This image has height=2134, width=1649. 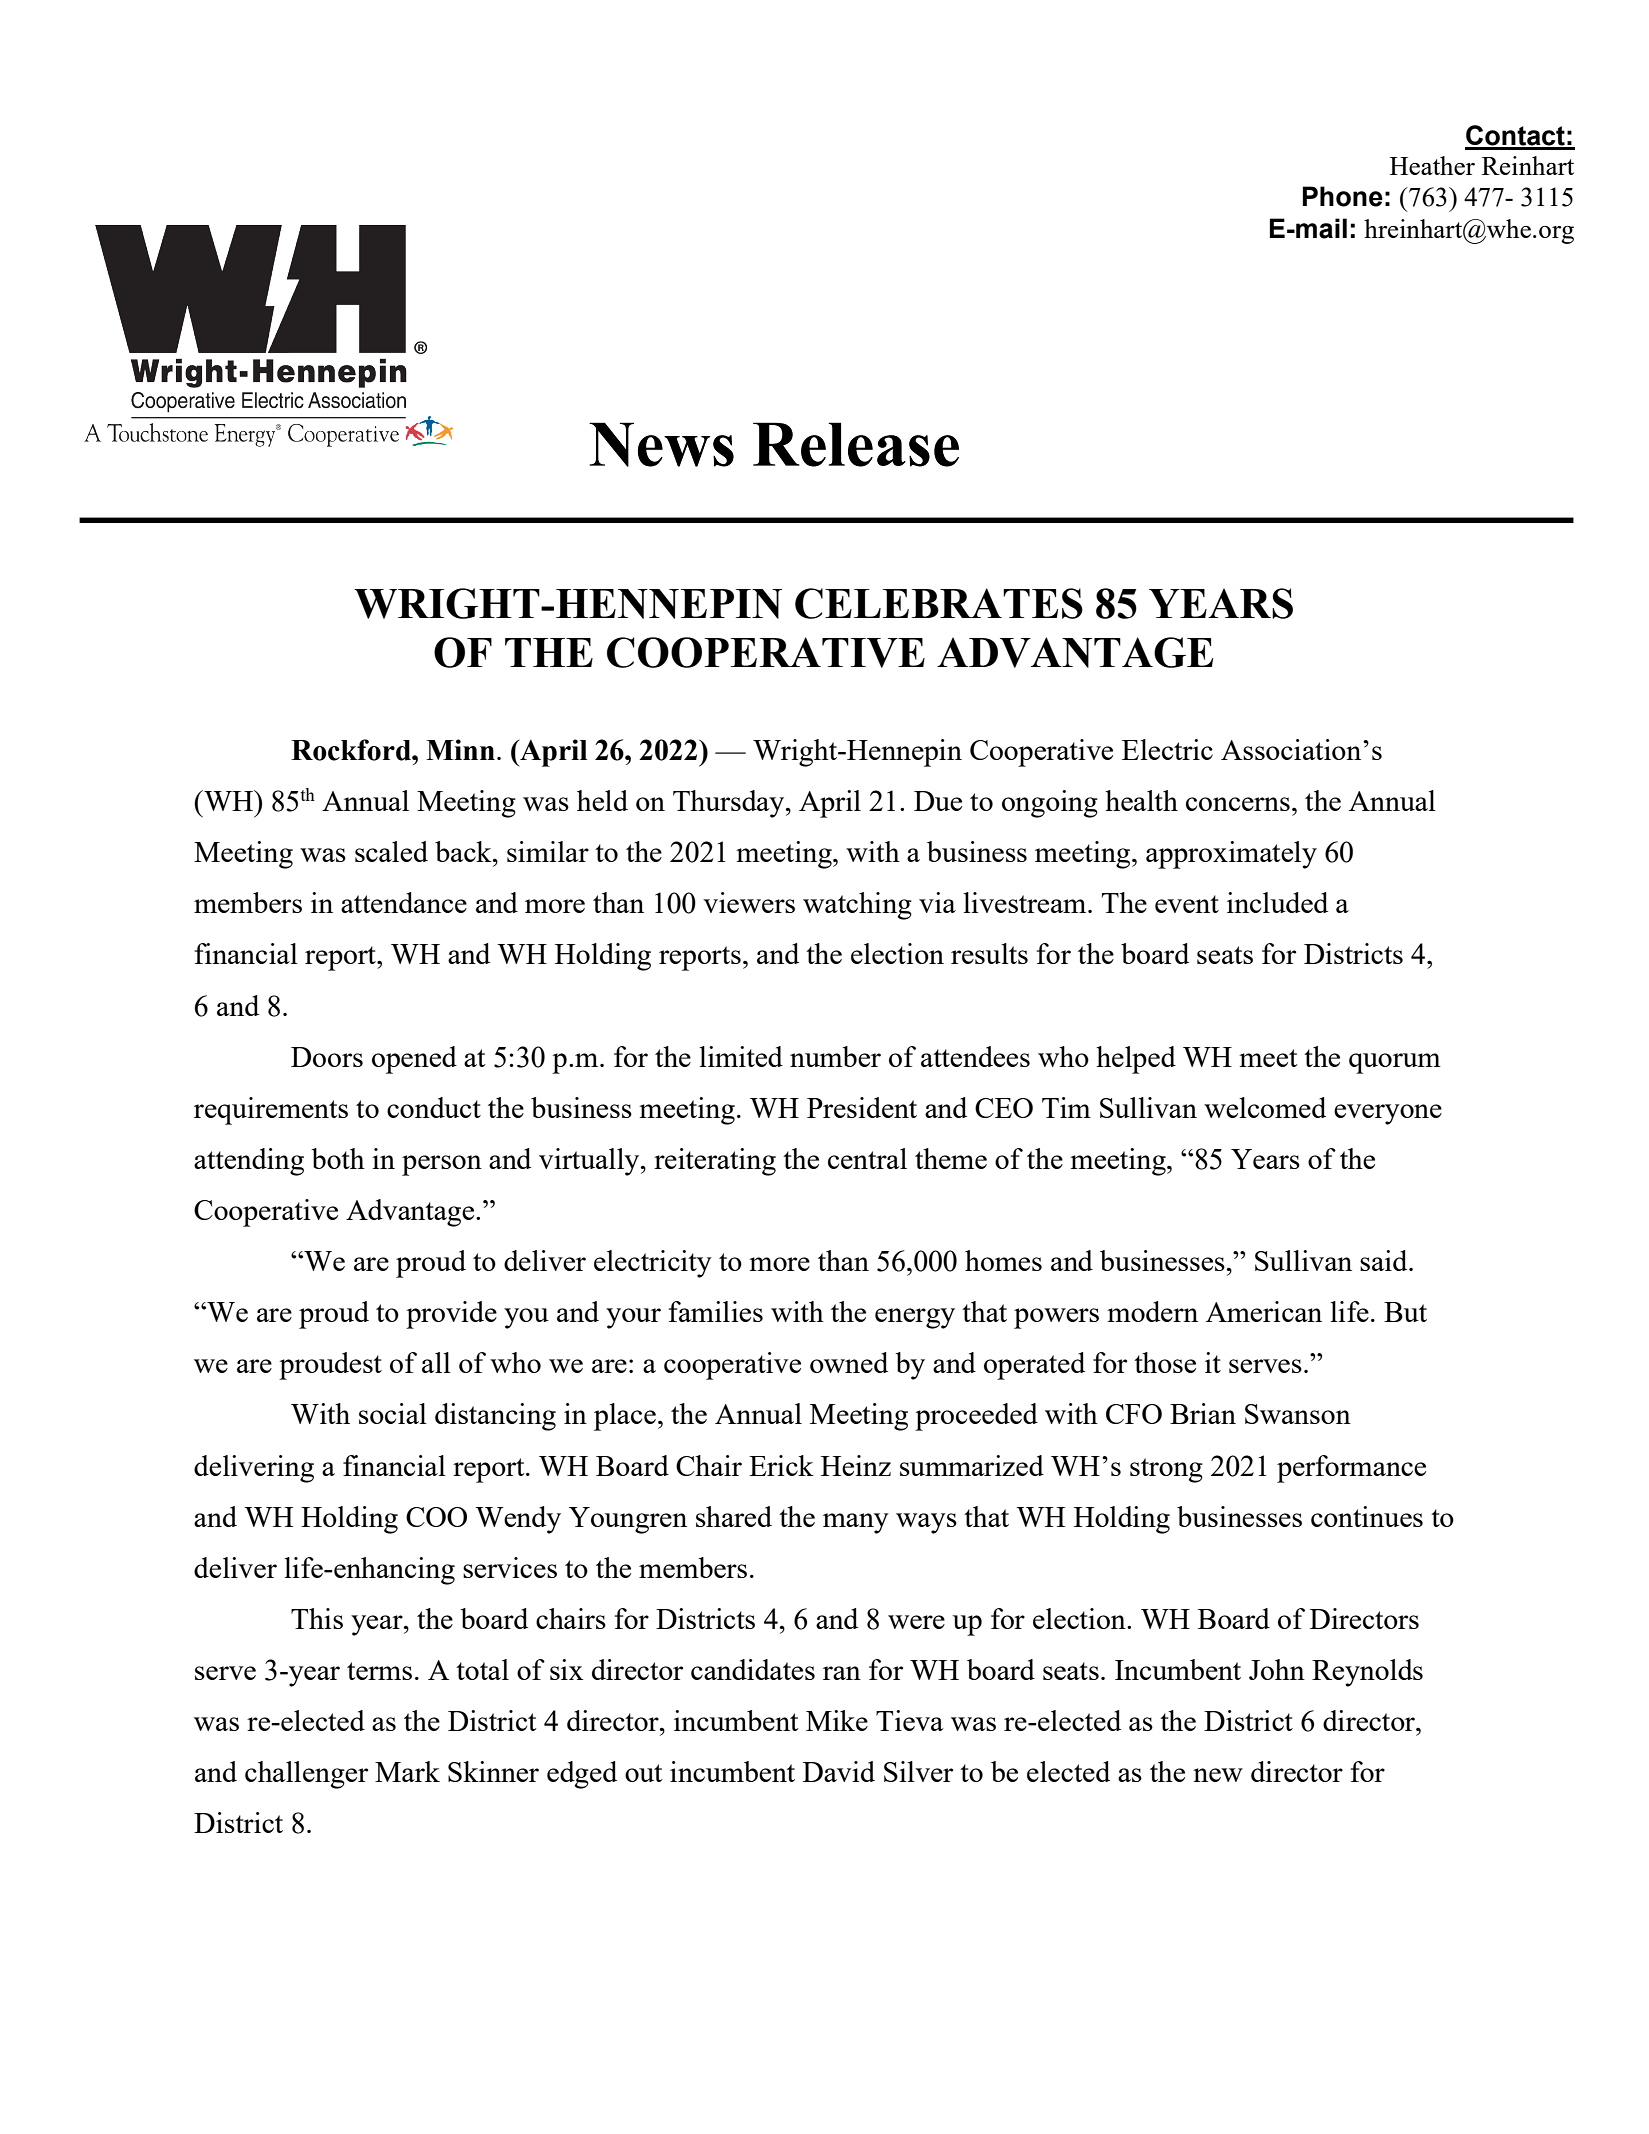 What do you see at coordinates (1238, 804) in the image?
I see `concerns` at bounding box center [1238, 804].
